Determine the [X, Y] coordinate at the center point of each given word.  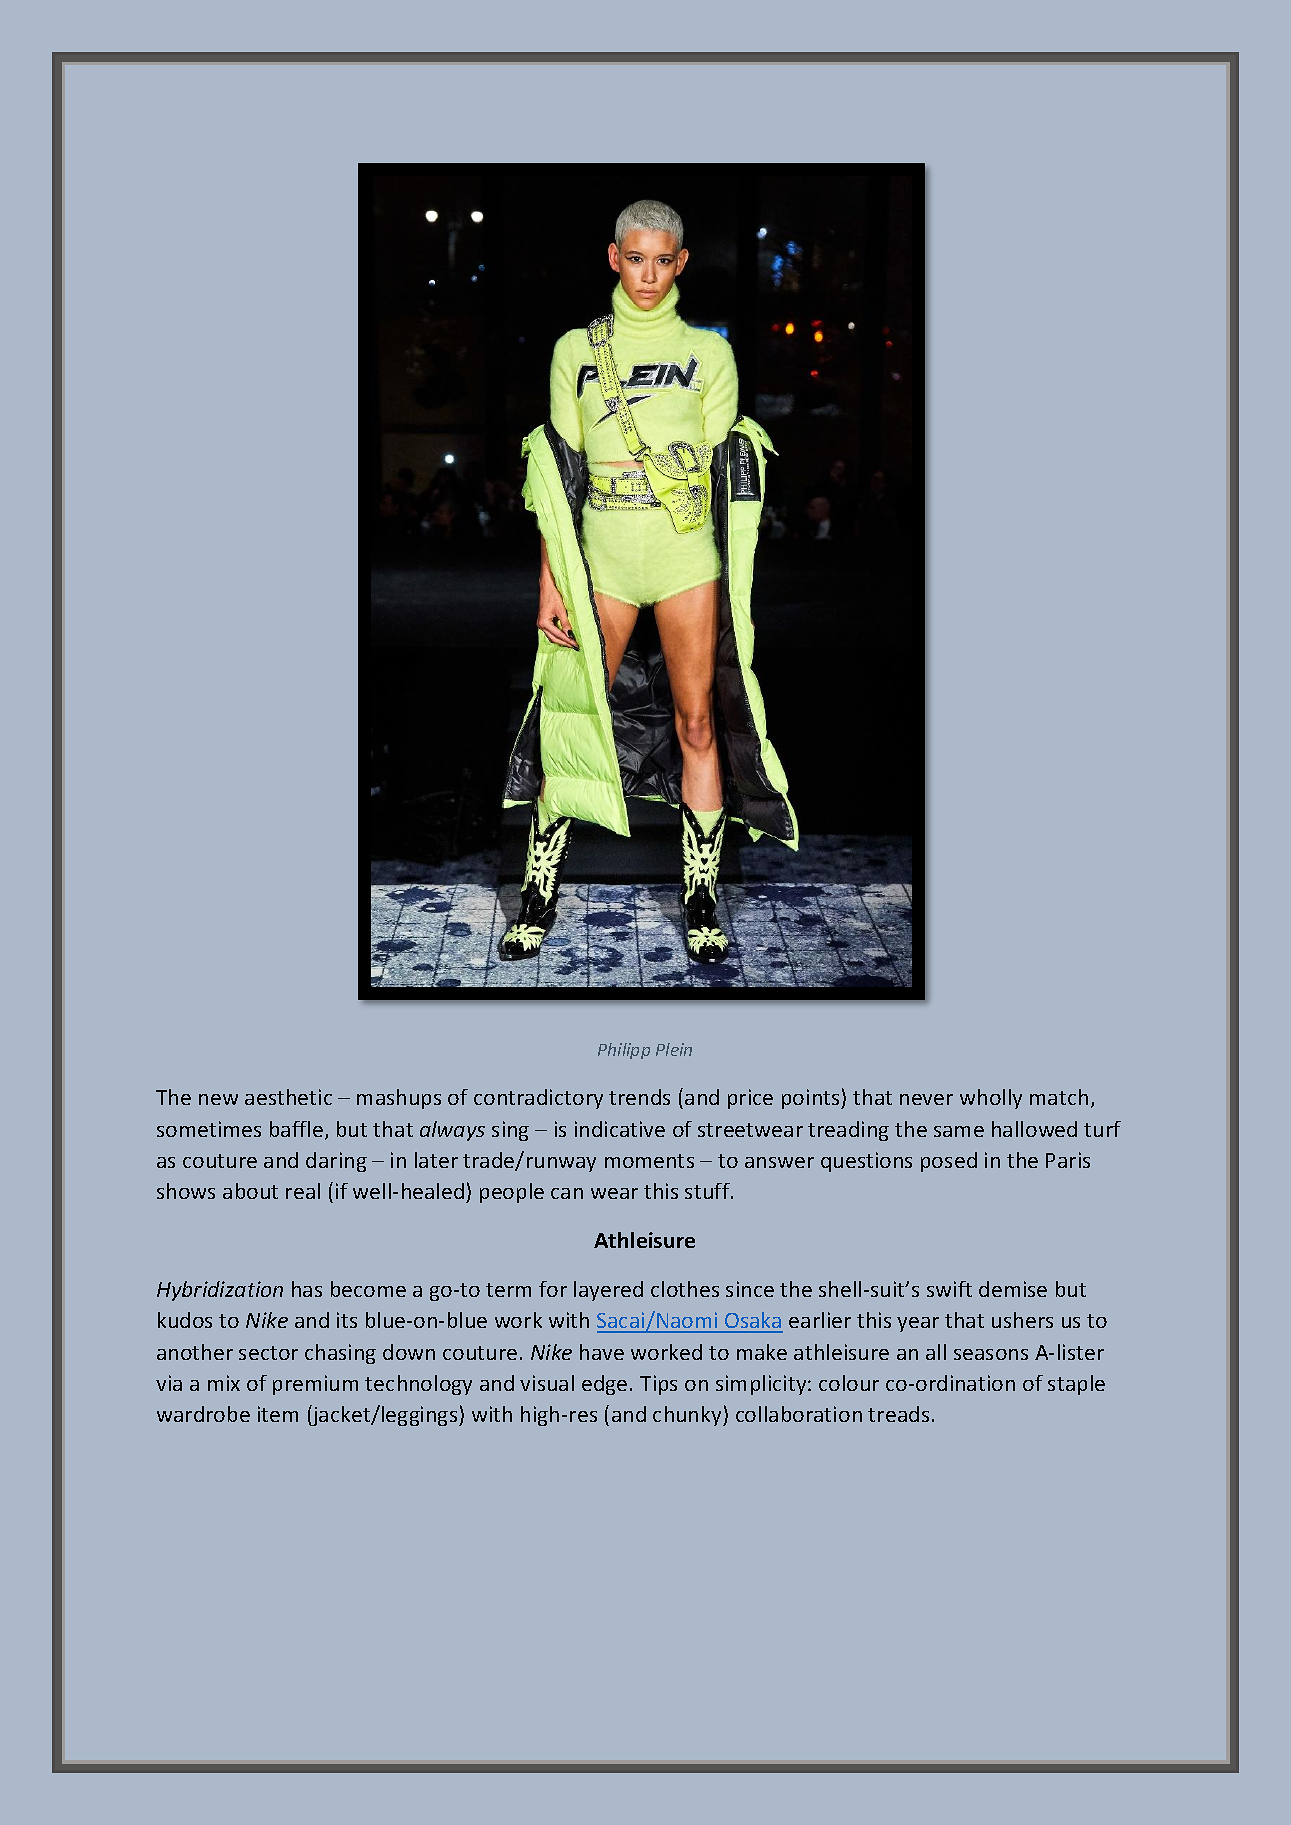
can [567, 1193]
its [347, 1320]
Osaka [753, 1322]
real [303, 1191]
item [278, 1414]
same [959, 1131]
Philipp [624, 1051]
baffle [298, 1130]
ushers [1022, 1320]
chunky [688, 1416]
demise [1013, 1289]
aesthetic [288, 1097]
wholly [991, 1099]
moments [649, 1161]
